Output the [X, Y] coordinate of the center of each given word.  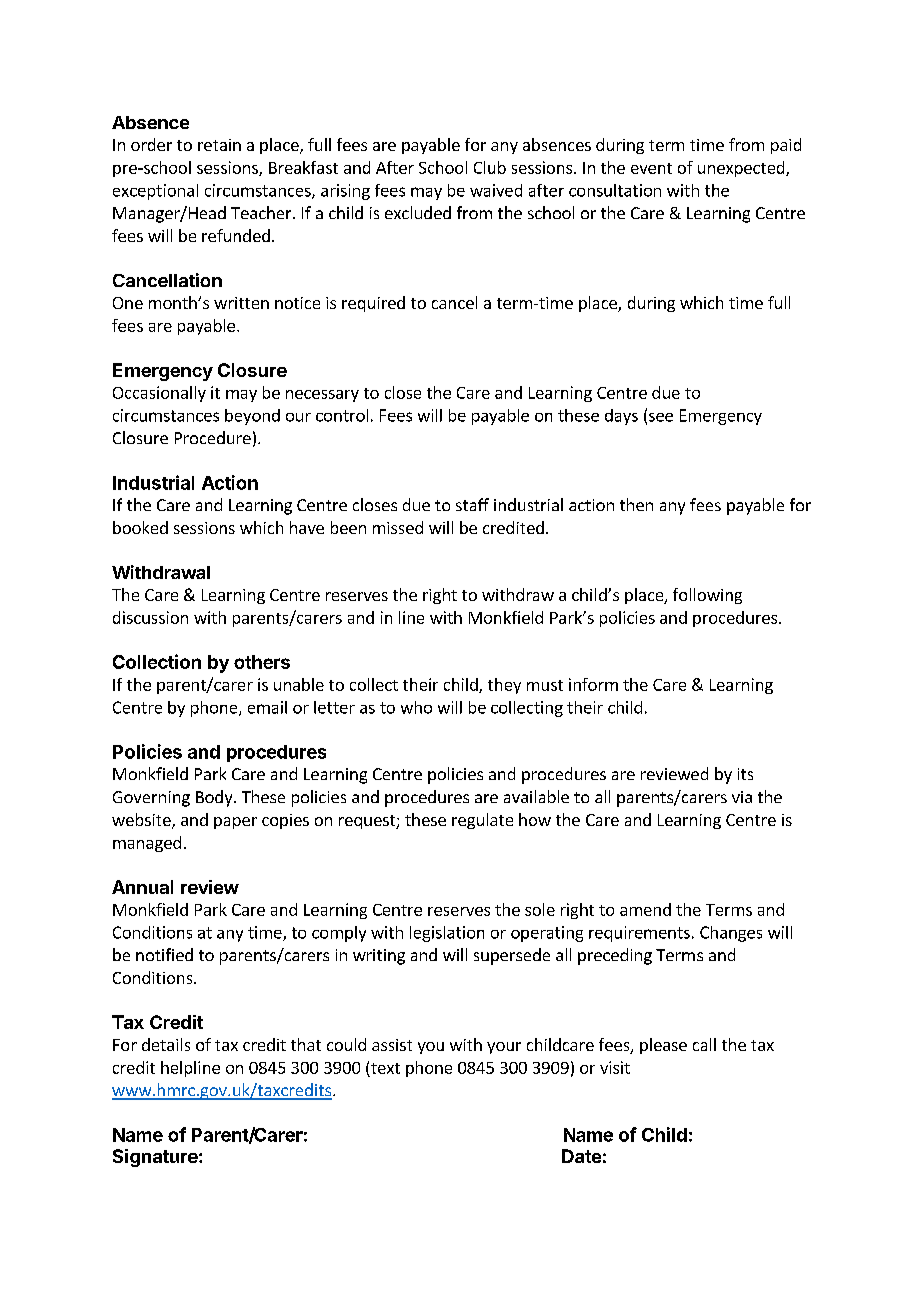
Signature [156, 1158]
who [416, 707]
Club [490, 167]
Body [215, 798]
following [707, 596]
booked [140, 527]
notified [164, 954]
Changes [731, 934]
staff [472, 504]
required [373, 304]
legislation [447, 934]
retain [219, 145]
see [661, 417]
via [742, 797]
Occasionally [159, 394]
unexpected [742, 169]
